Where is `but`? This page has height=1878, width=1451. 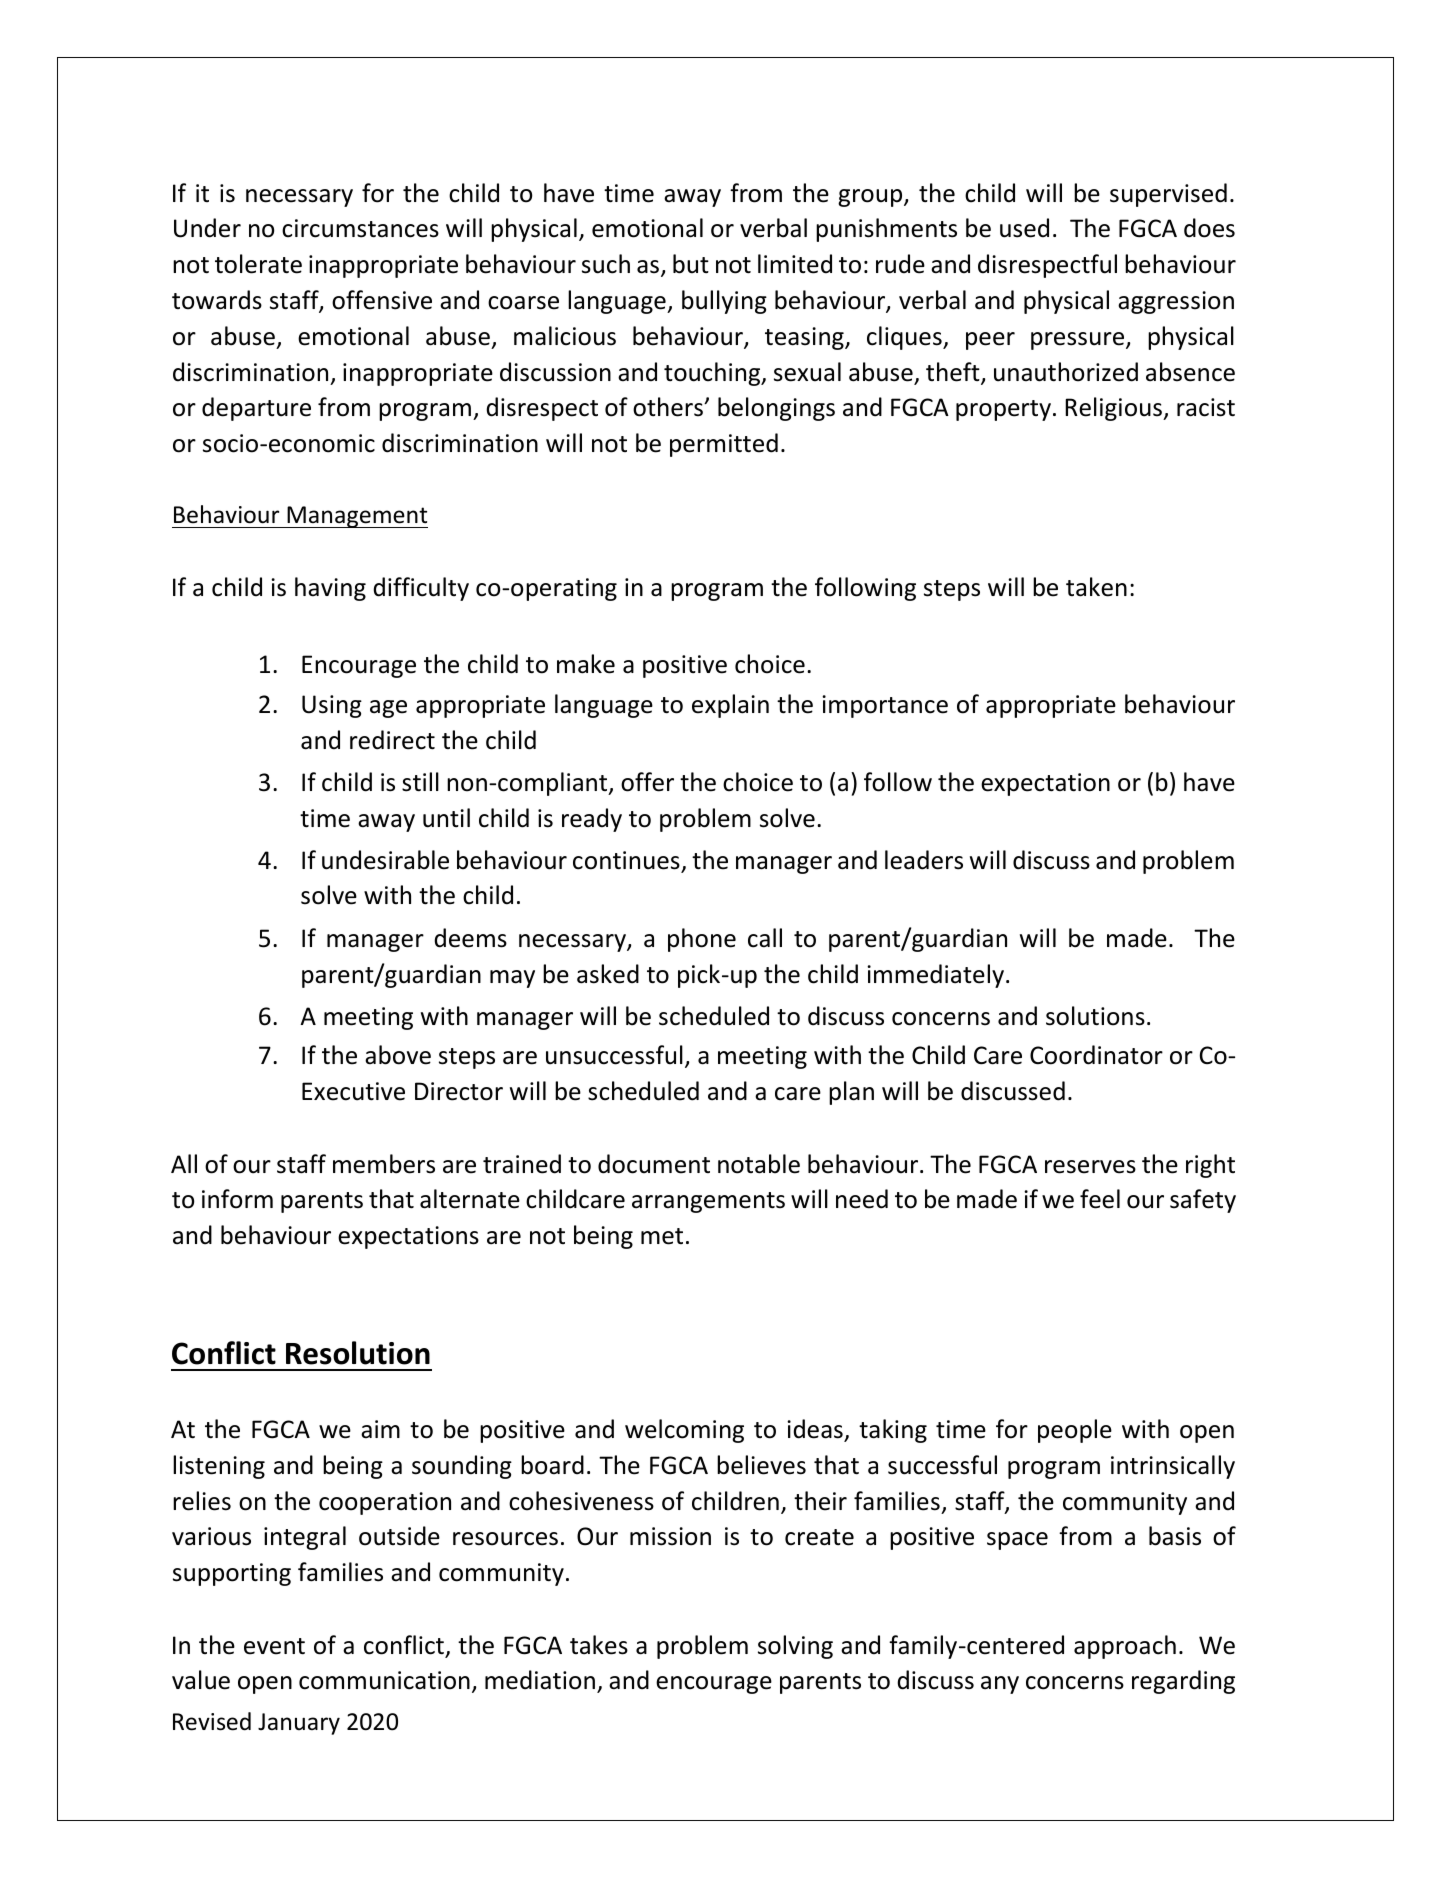
but is located at coordinates (691, 264).
